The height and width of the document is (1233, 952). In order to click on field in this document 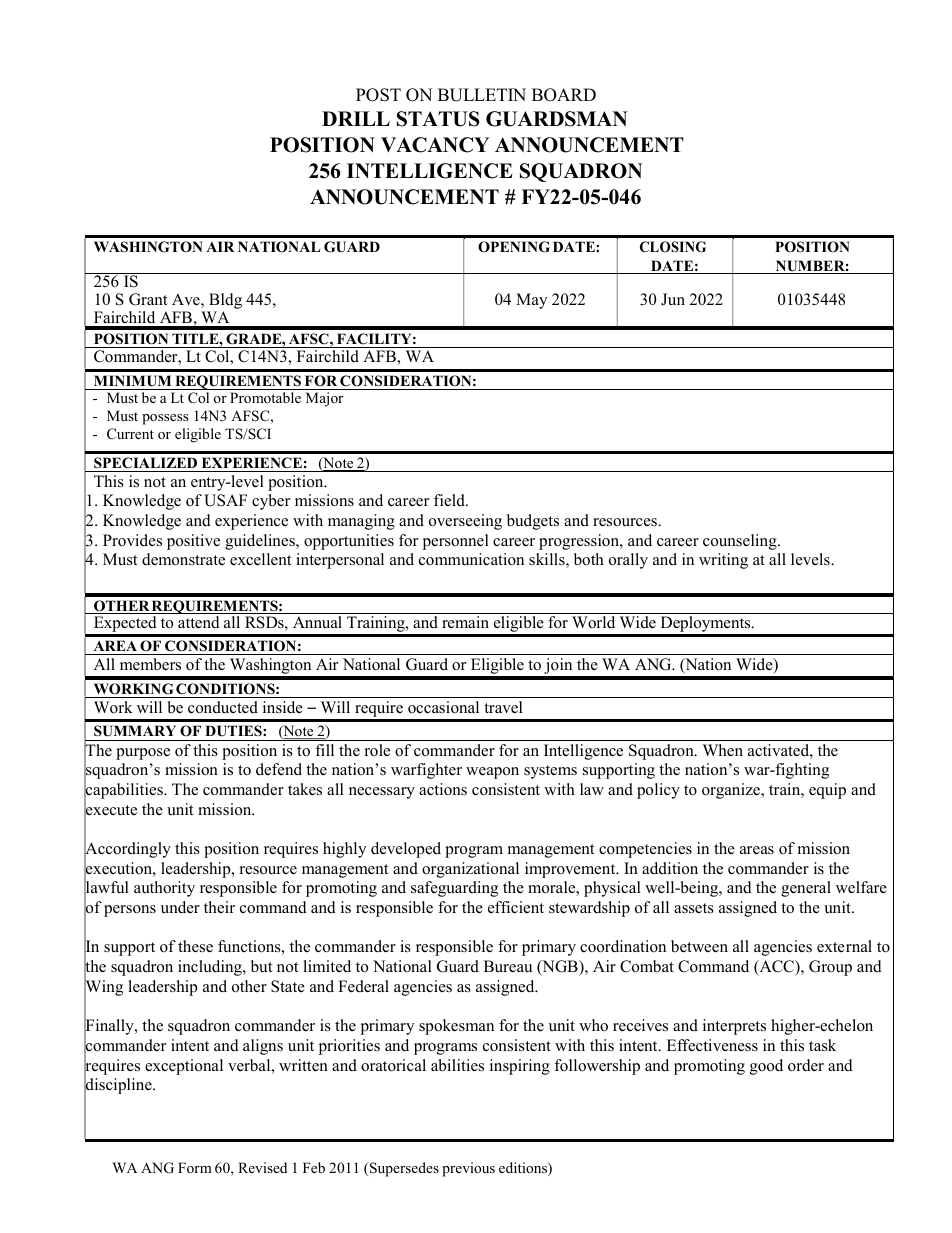, I will do `click(450, 500)`.
